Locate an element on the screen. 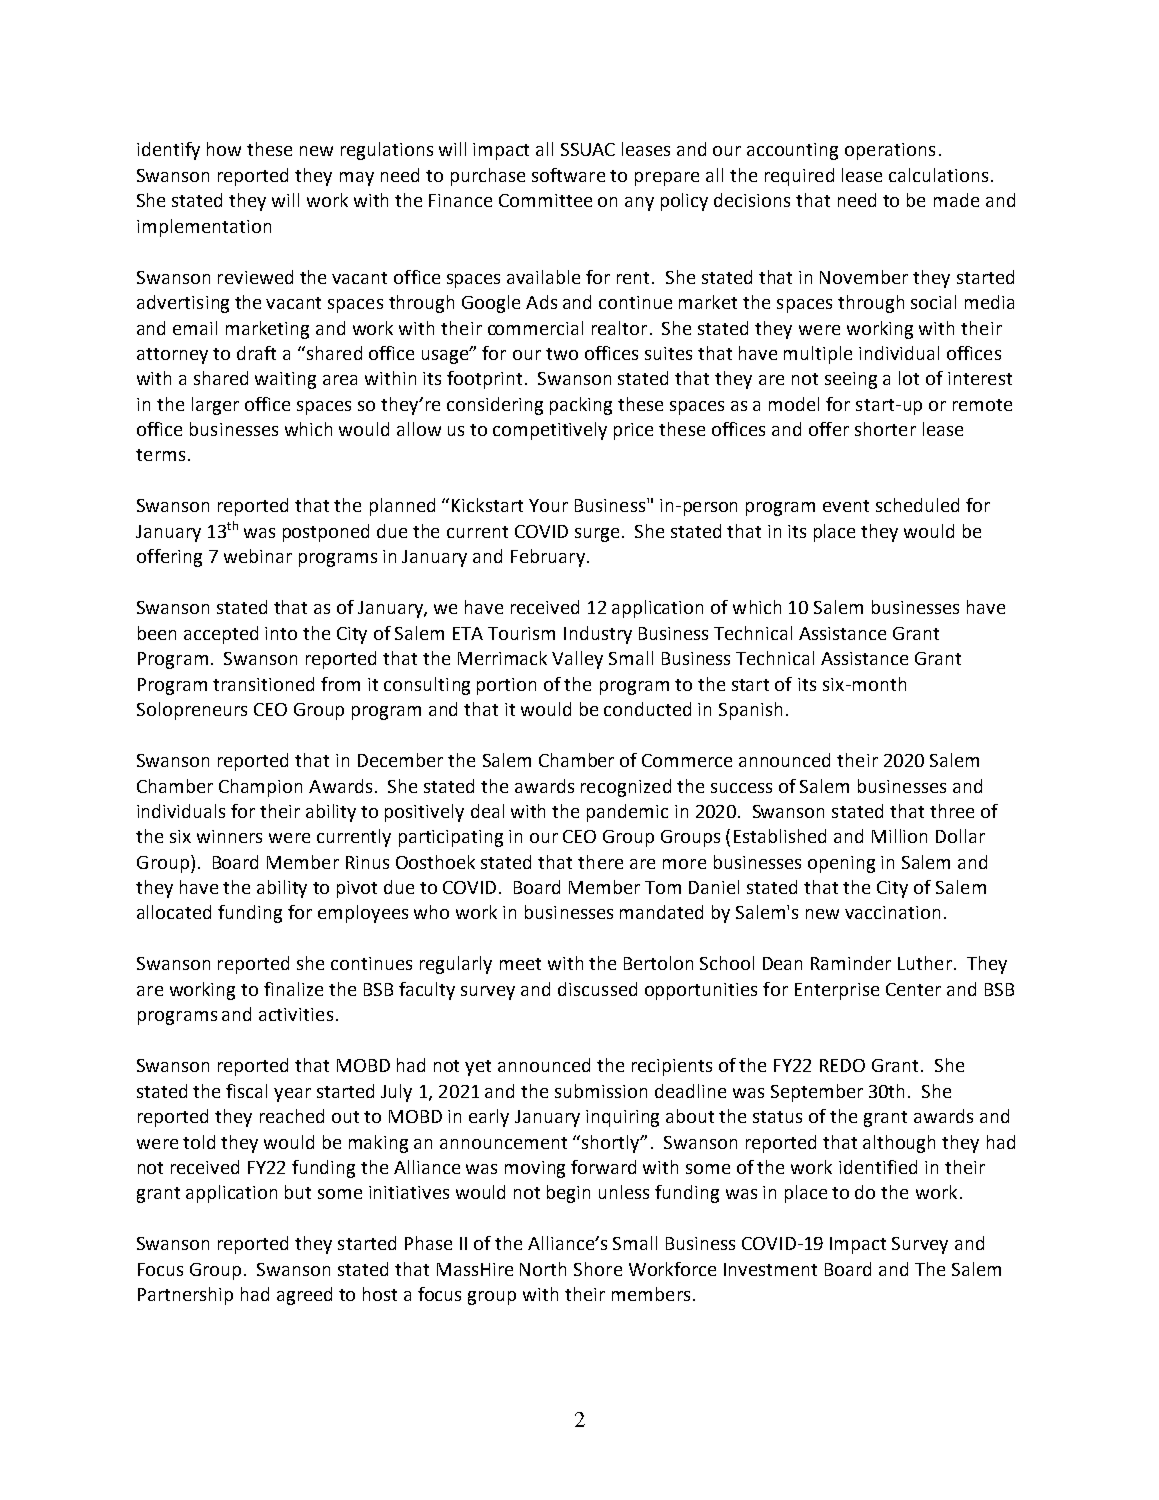 This screenshot has height=1500, width=1159. larger is located at coordinates (215, 406).
